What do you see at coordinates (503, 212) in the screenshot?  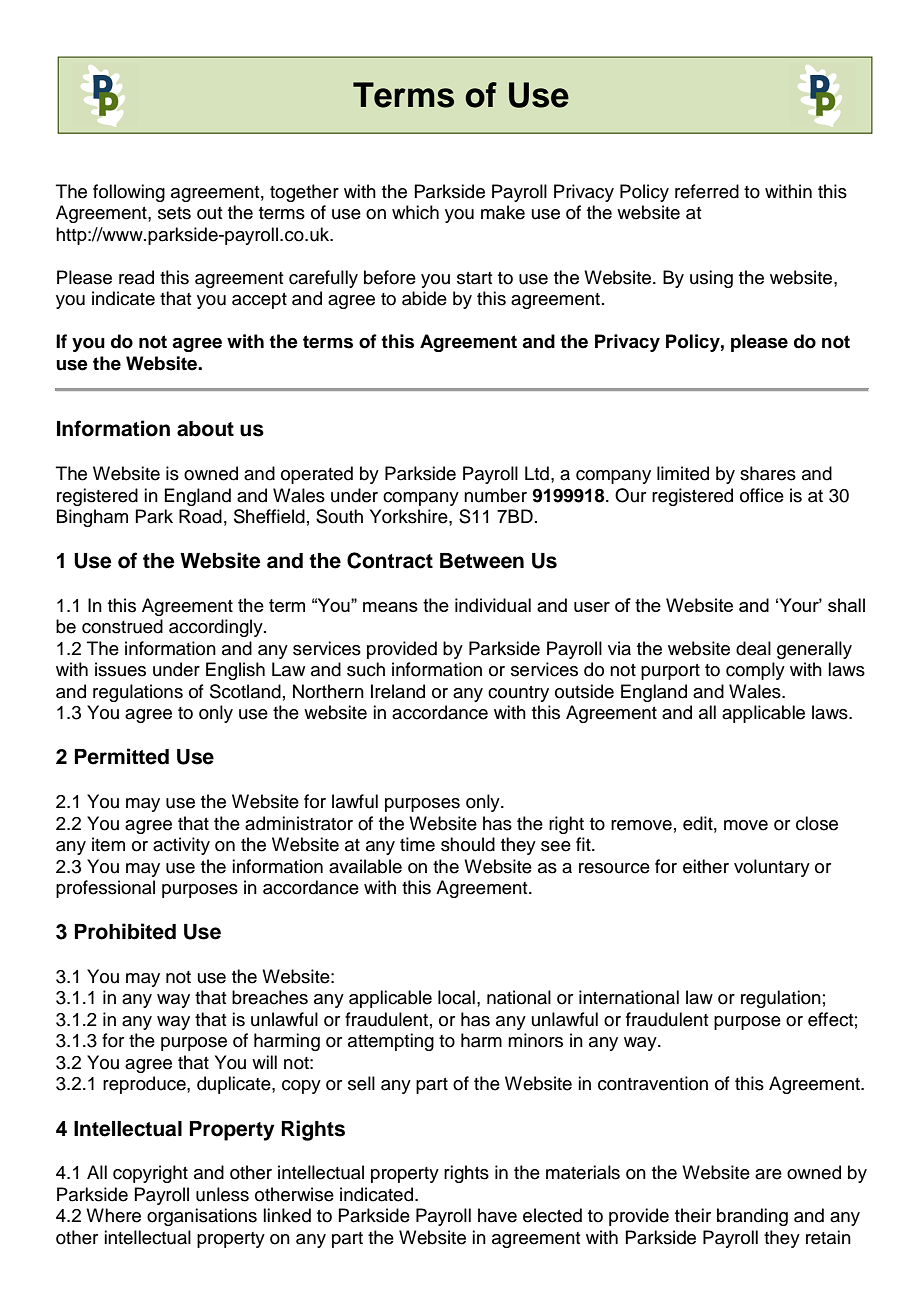 I see `make` at bounding box center [503, 212].
